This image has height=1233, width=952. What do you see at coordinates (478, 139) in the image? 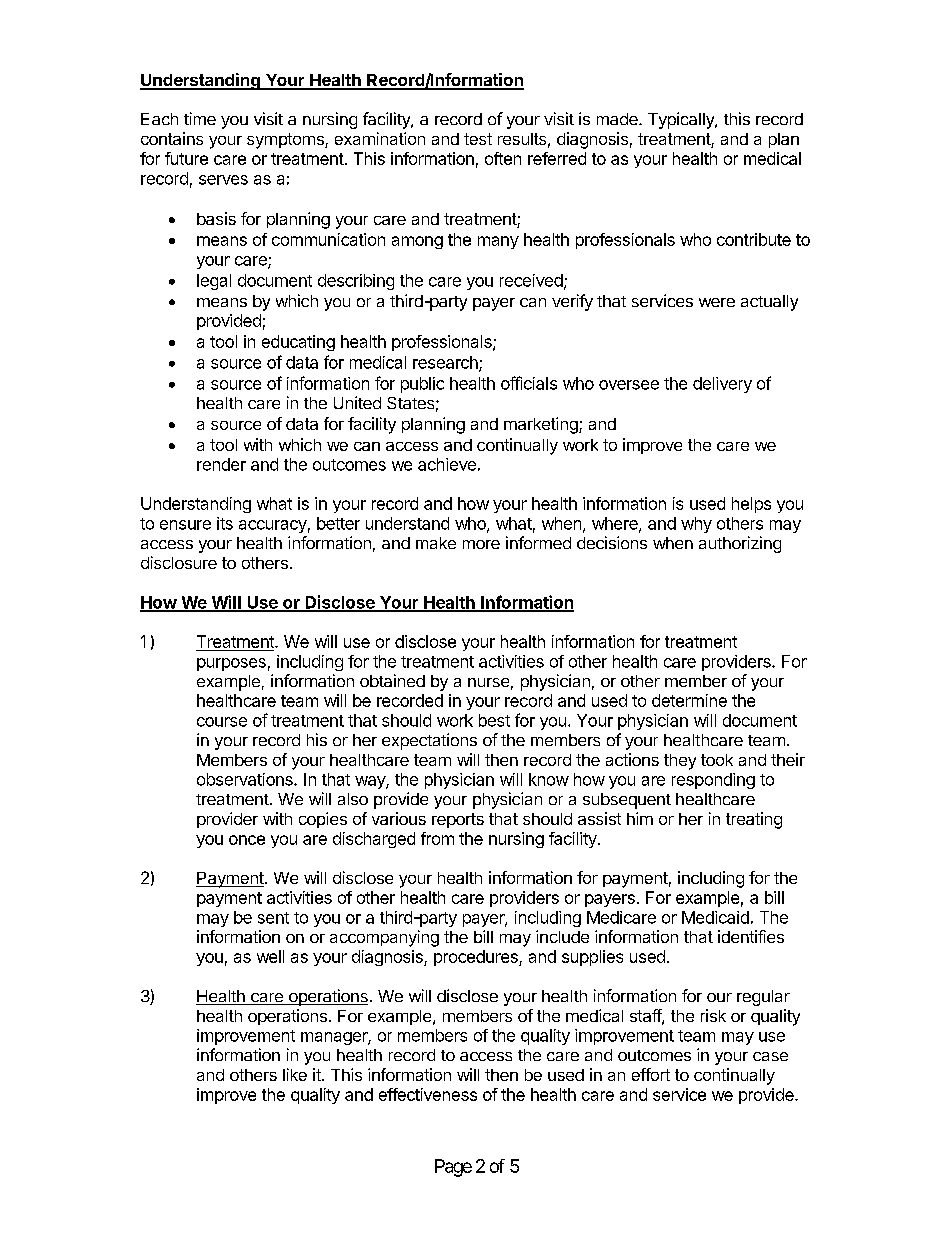
I see `test` at bounding box center [478, 139].
